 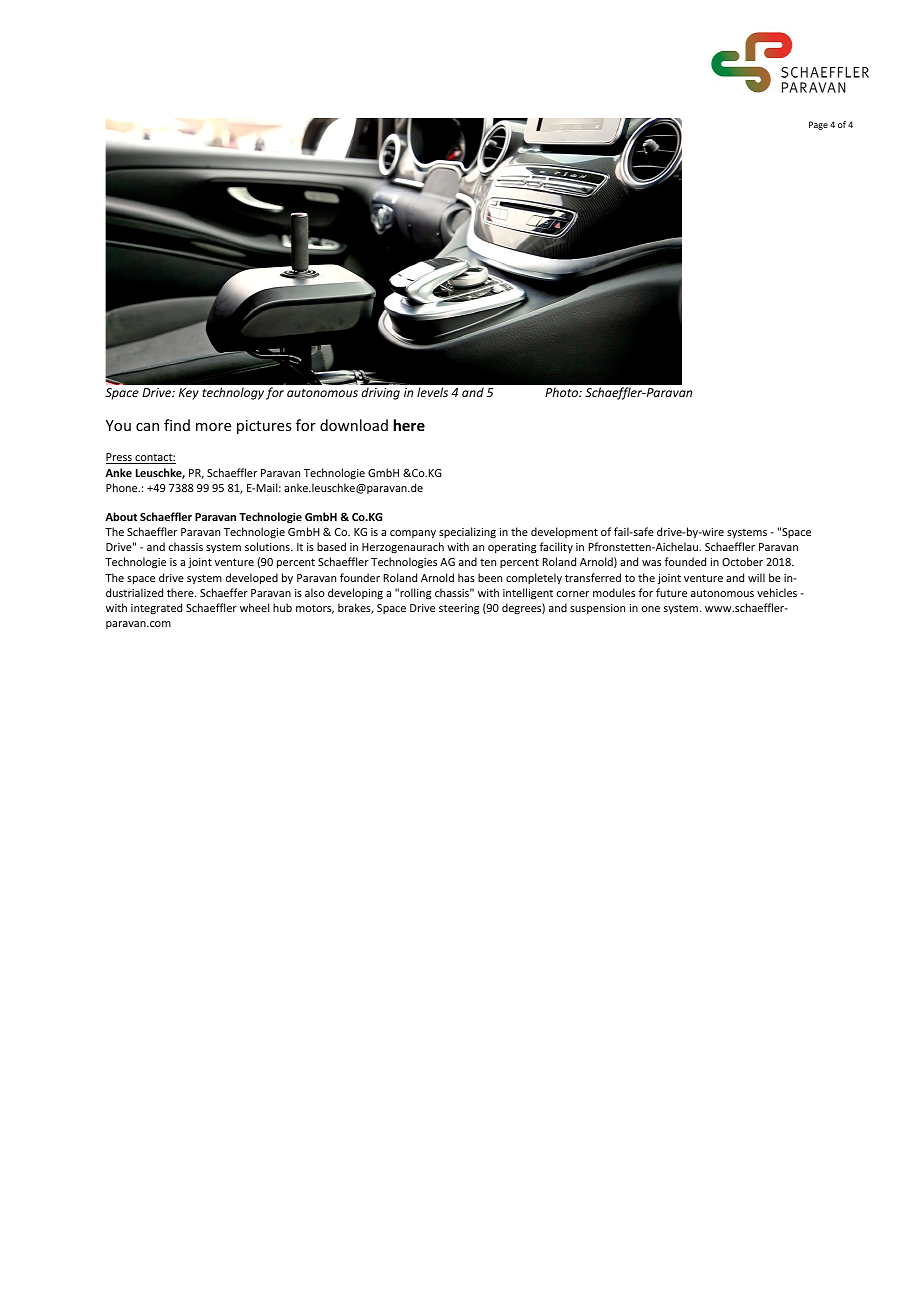 What do you see at coordinates (224, 592) in the image?
I see `Schaeffer` at bounding box center [224, 592].
